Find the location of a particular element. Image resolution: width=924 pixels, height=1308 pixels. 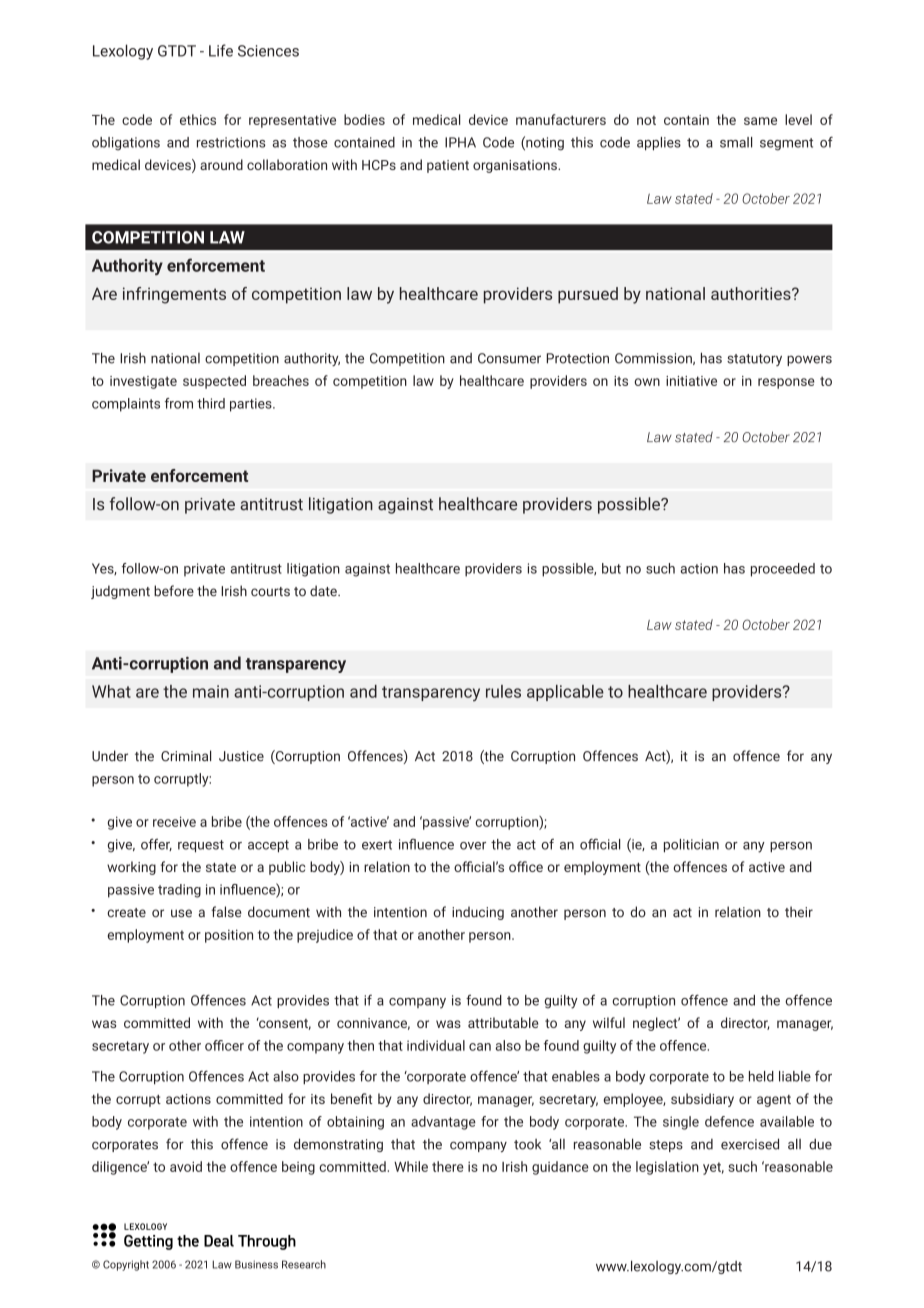

patient is located at coordinates (448, 166).
